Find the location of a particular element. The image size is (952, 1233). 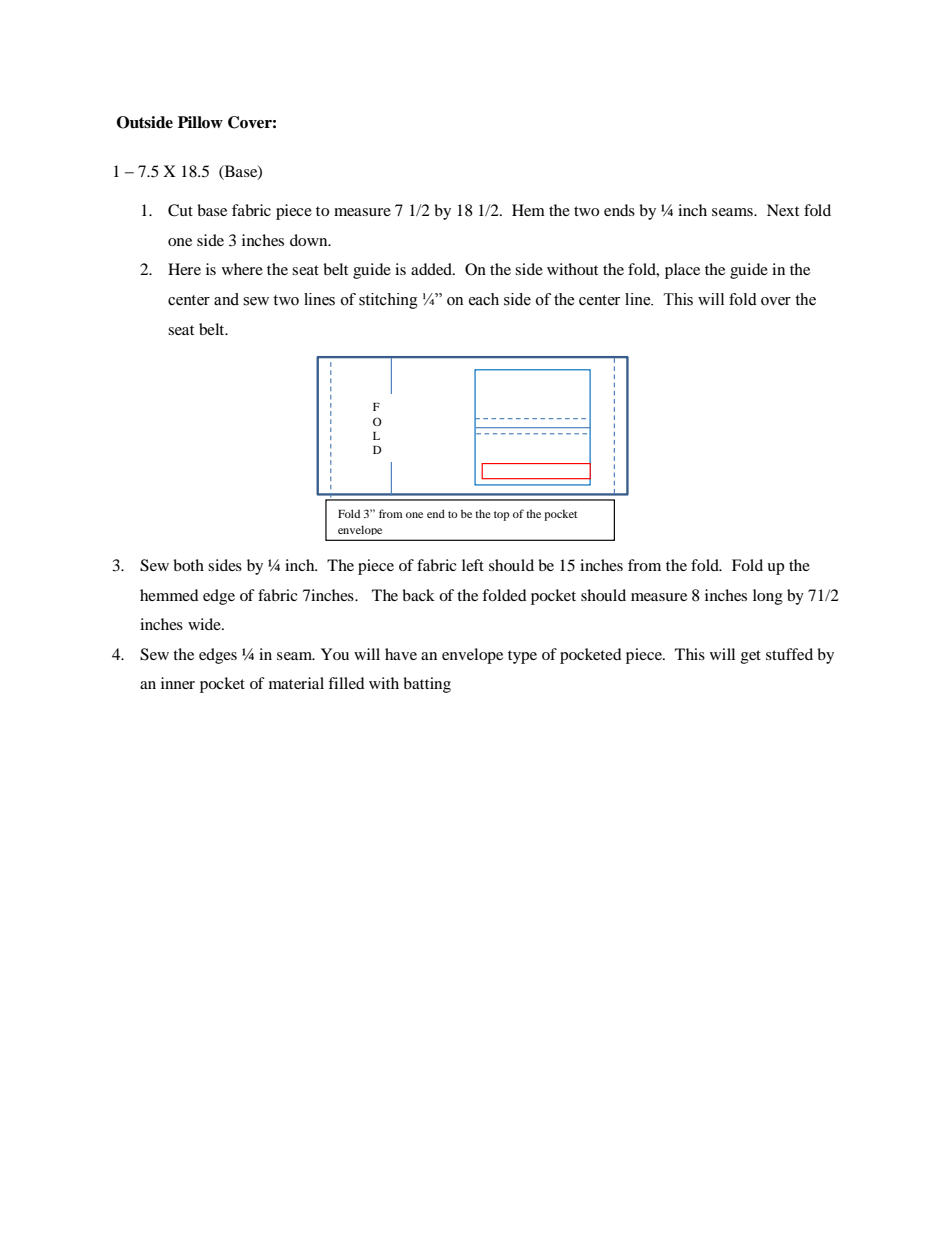

left is located at coordinates (473, 565).
